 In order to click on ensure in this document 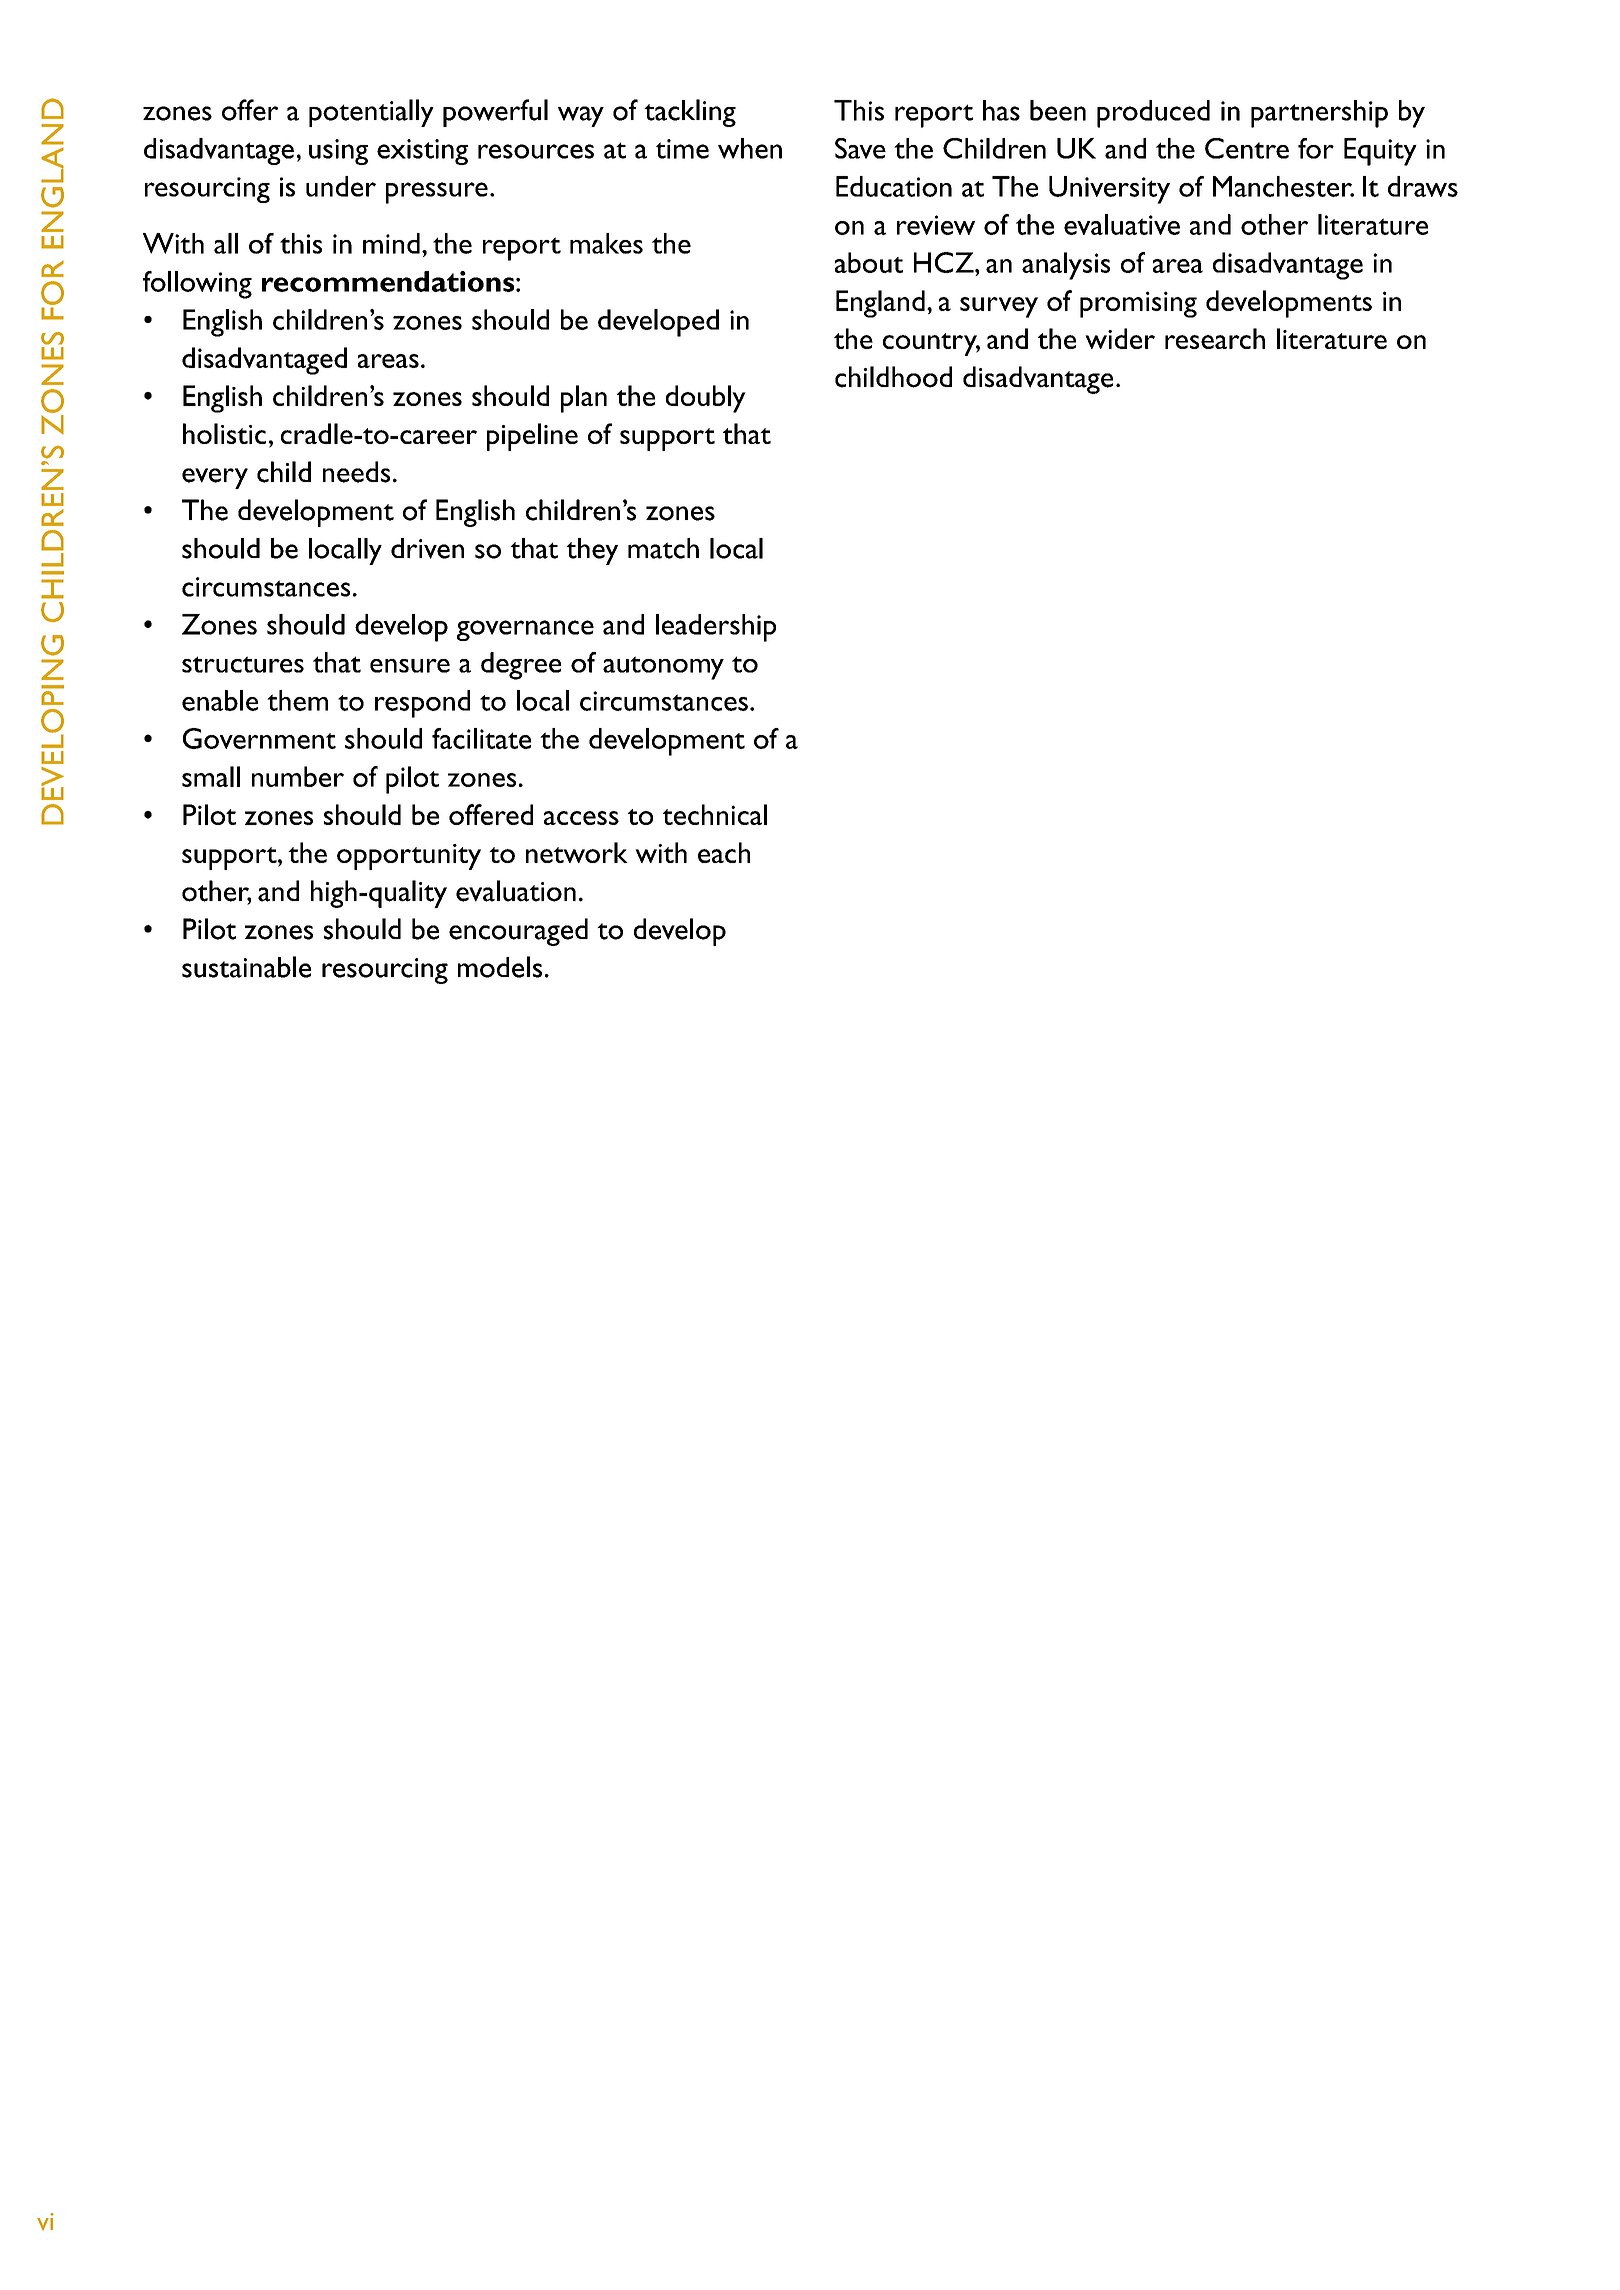, I will do `click(410, 666)`.
